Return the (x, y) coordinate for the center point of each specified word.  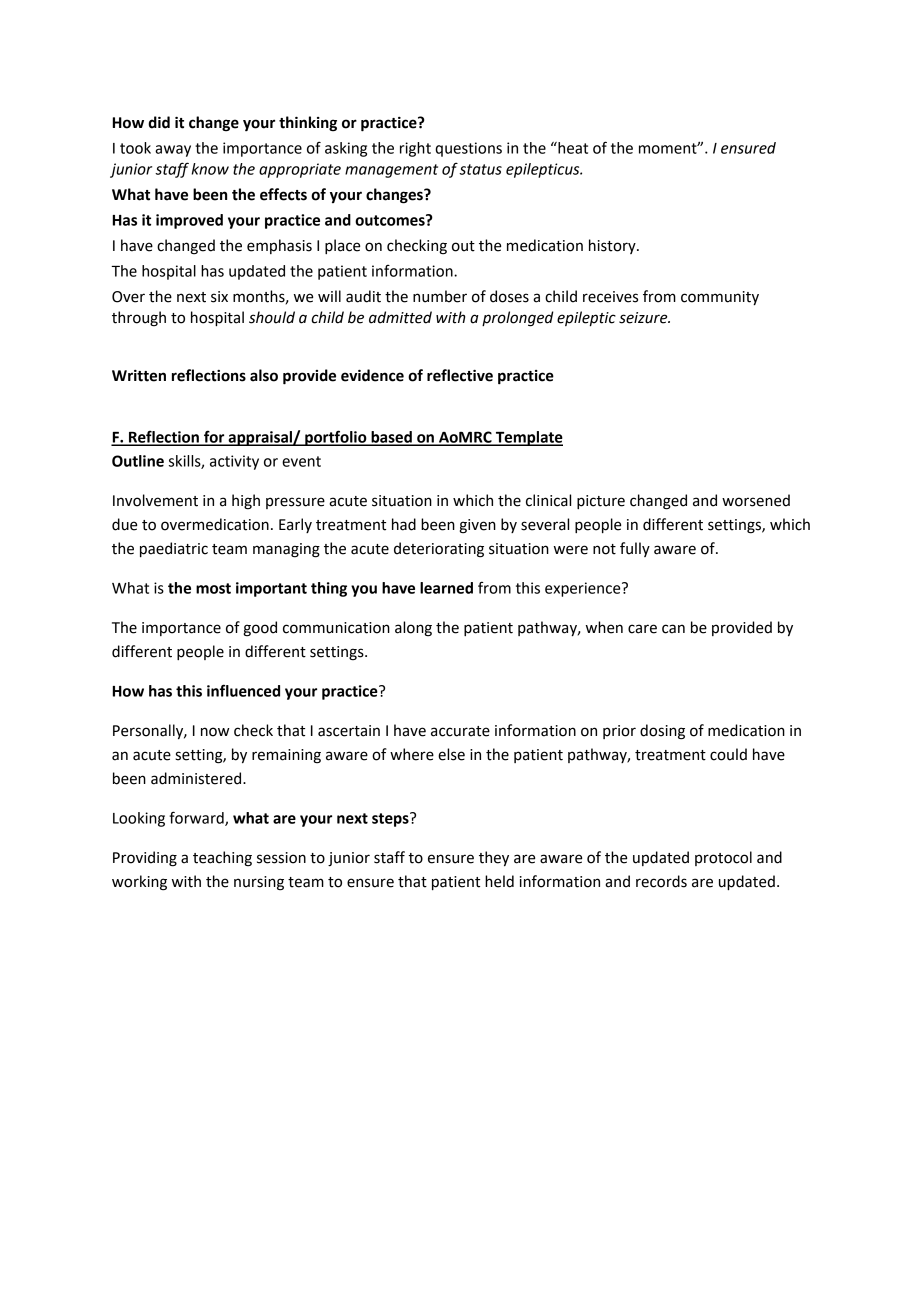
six (219, 297)
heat (572, 148)
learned (446, 588)
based (391, 438)
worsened (756, 500)
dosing (662, 732)
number (440, 296)
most (213, 588)
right (415, 149)
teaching (222, 859)
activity (234, 462)
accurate (460, 731)
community (720, 298)
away (173, 151)
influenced (243, 690)
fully (635, 549)
